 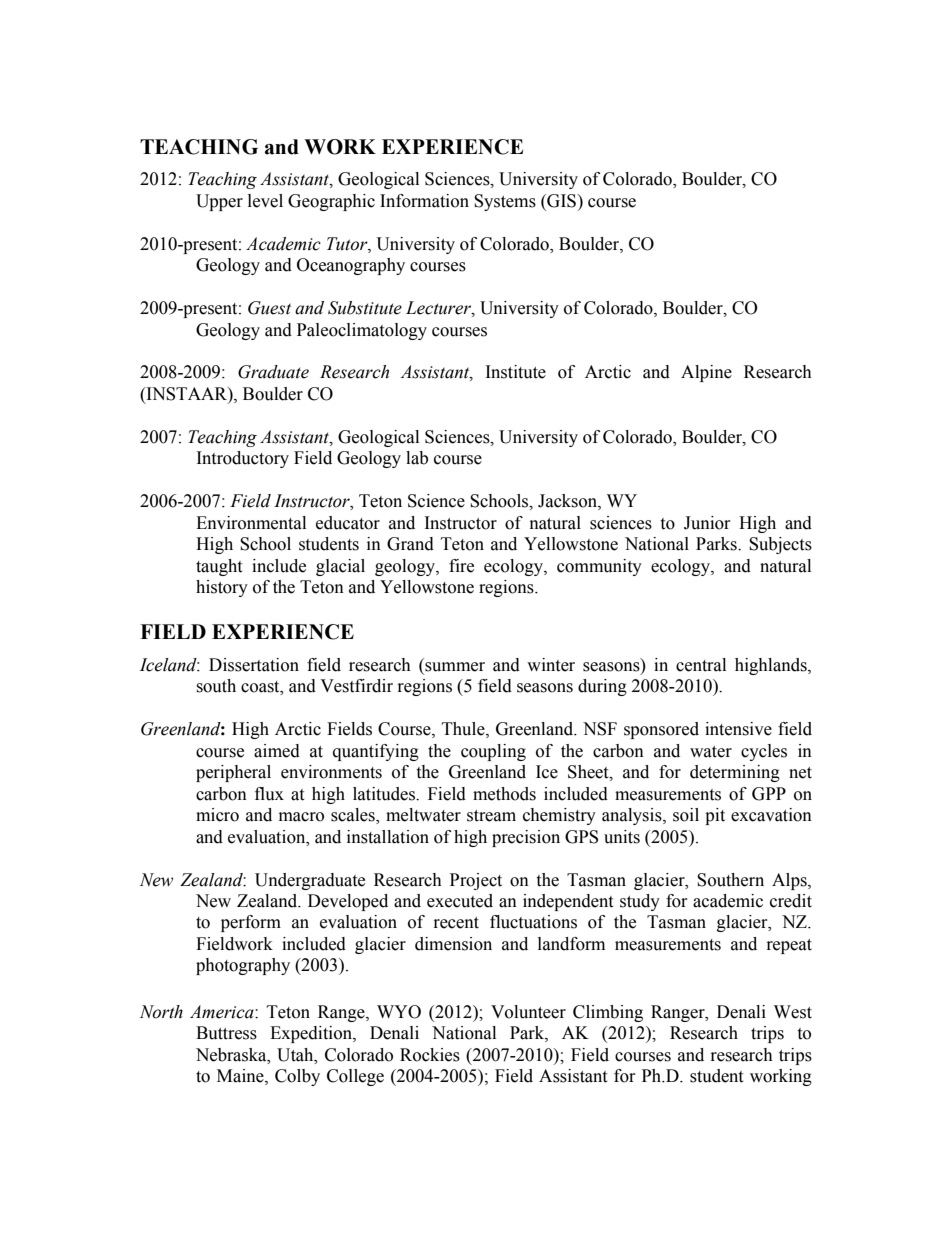 What do you see at coordinates (226, 1033) in the page?
I see `Buttress` at bounding box center [226, 1033].
